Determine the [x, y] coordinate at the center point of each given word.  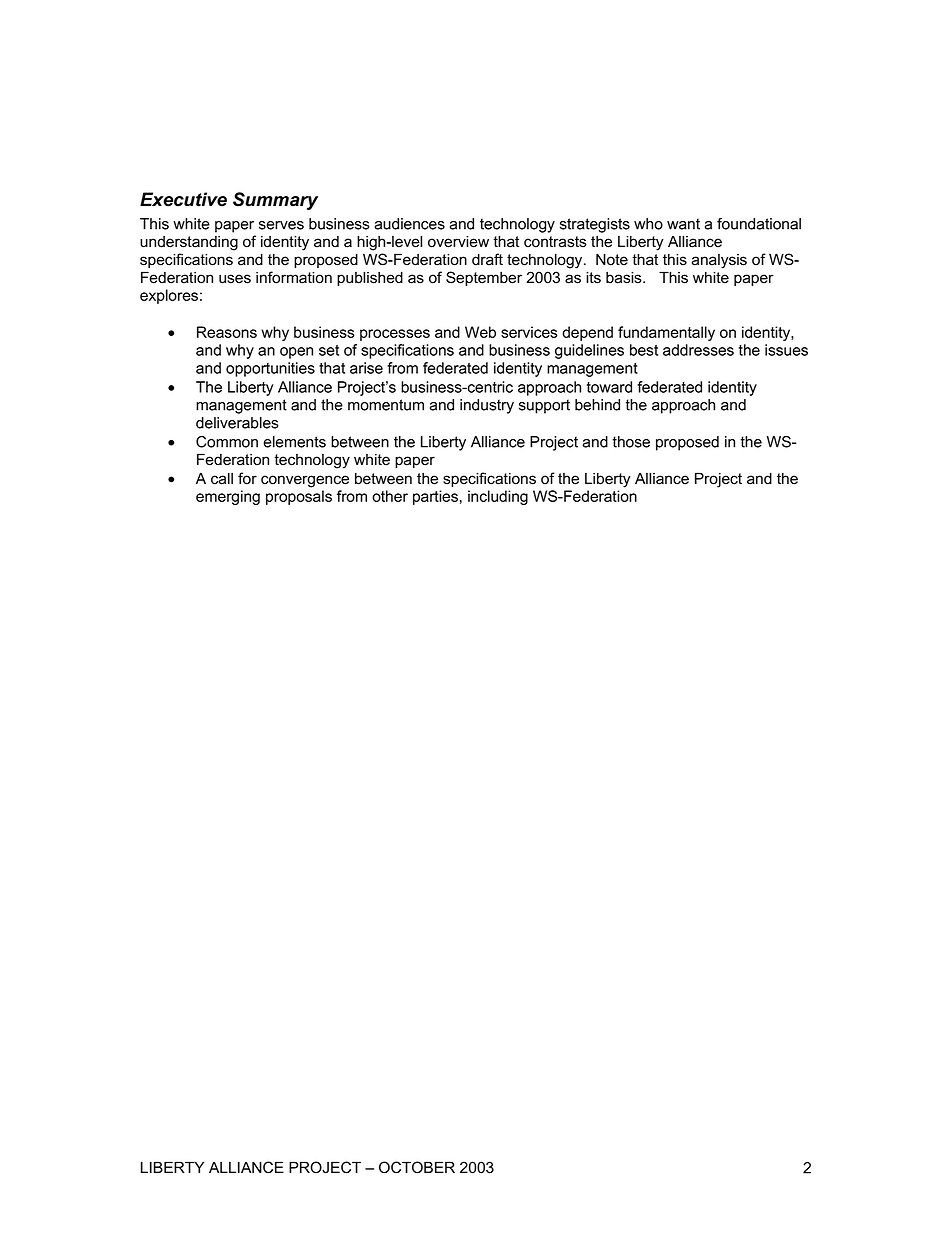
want [683, 224]
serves [281, 225]
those [631, 442]
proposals [299, 497]
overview [458, 242]
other [390, 496]
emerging [228, 497]
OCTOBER [417, 1167]
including [498, 497]
